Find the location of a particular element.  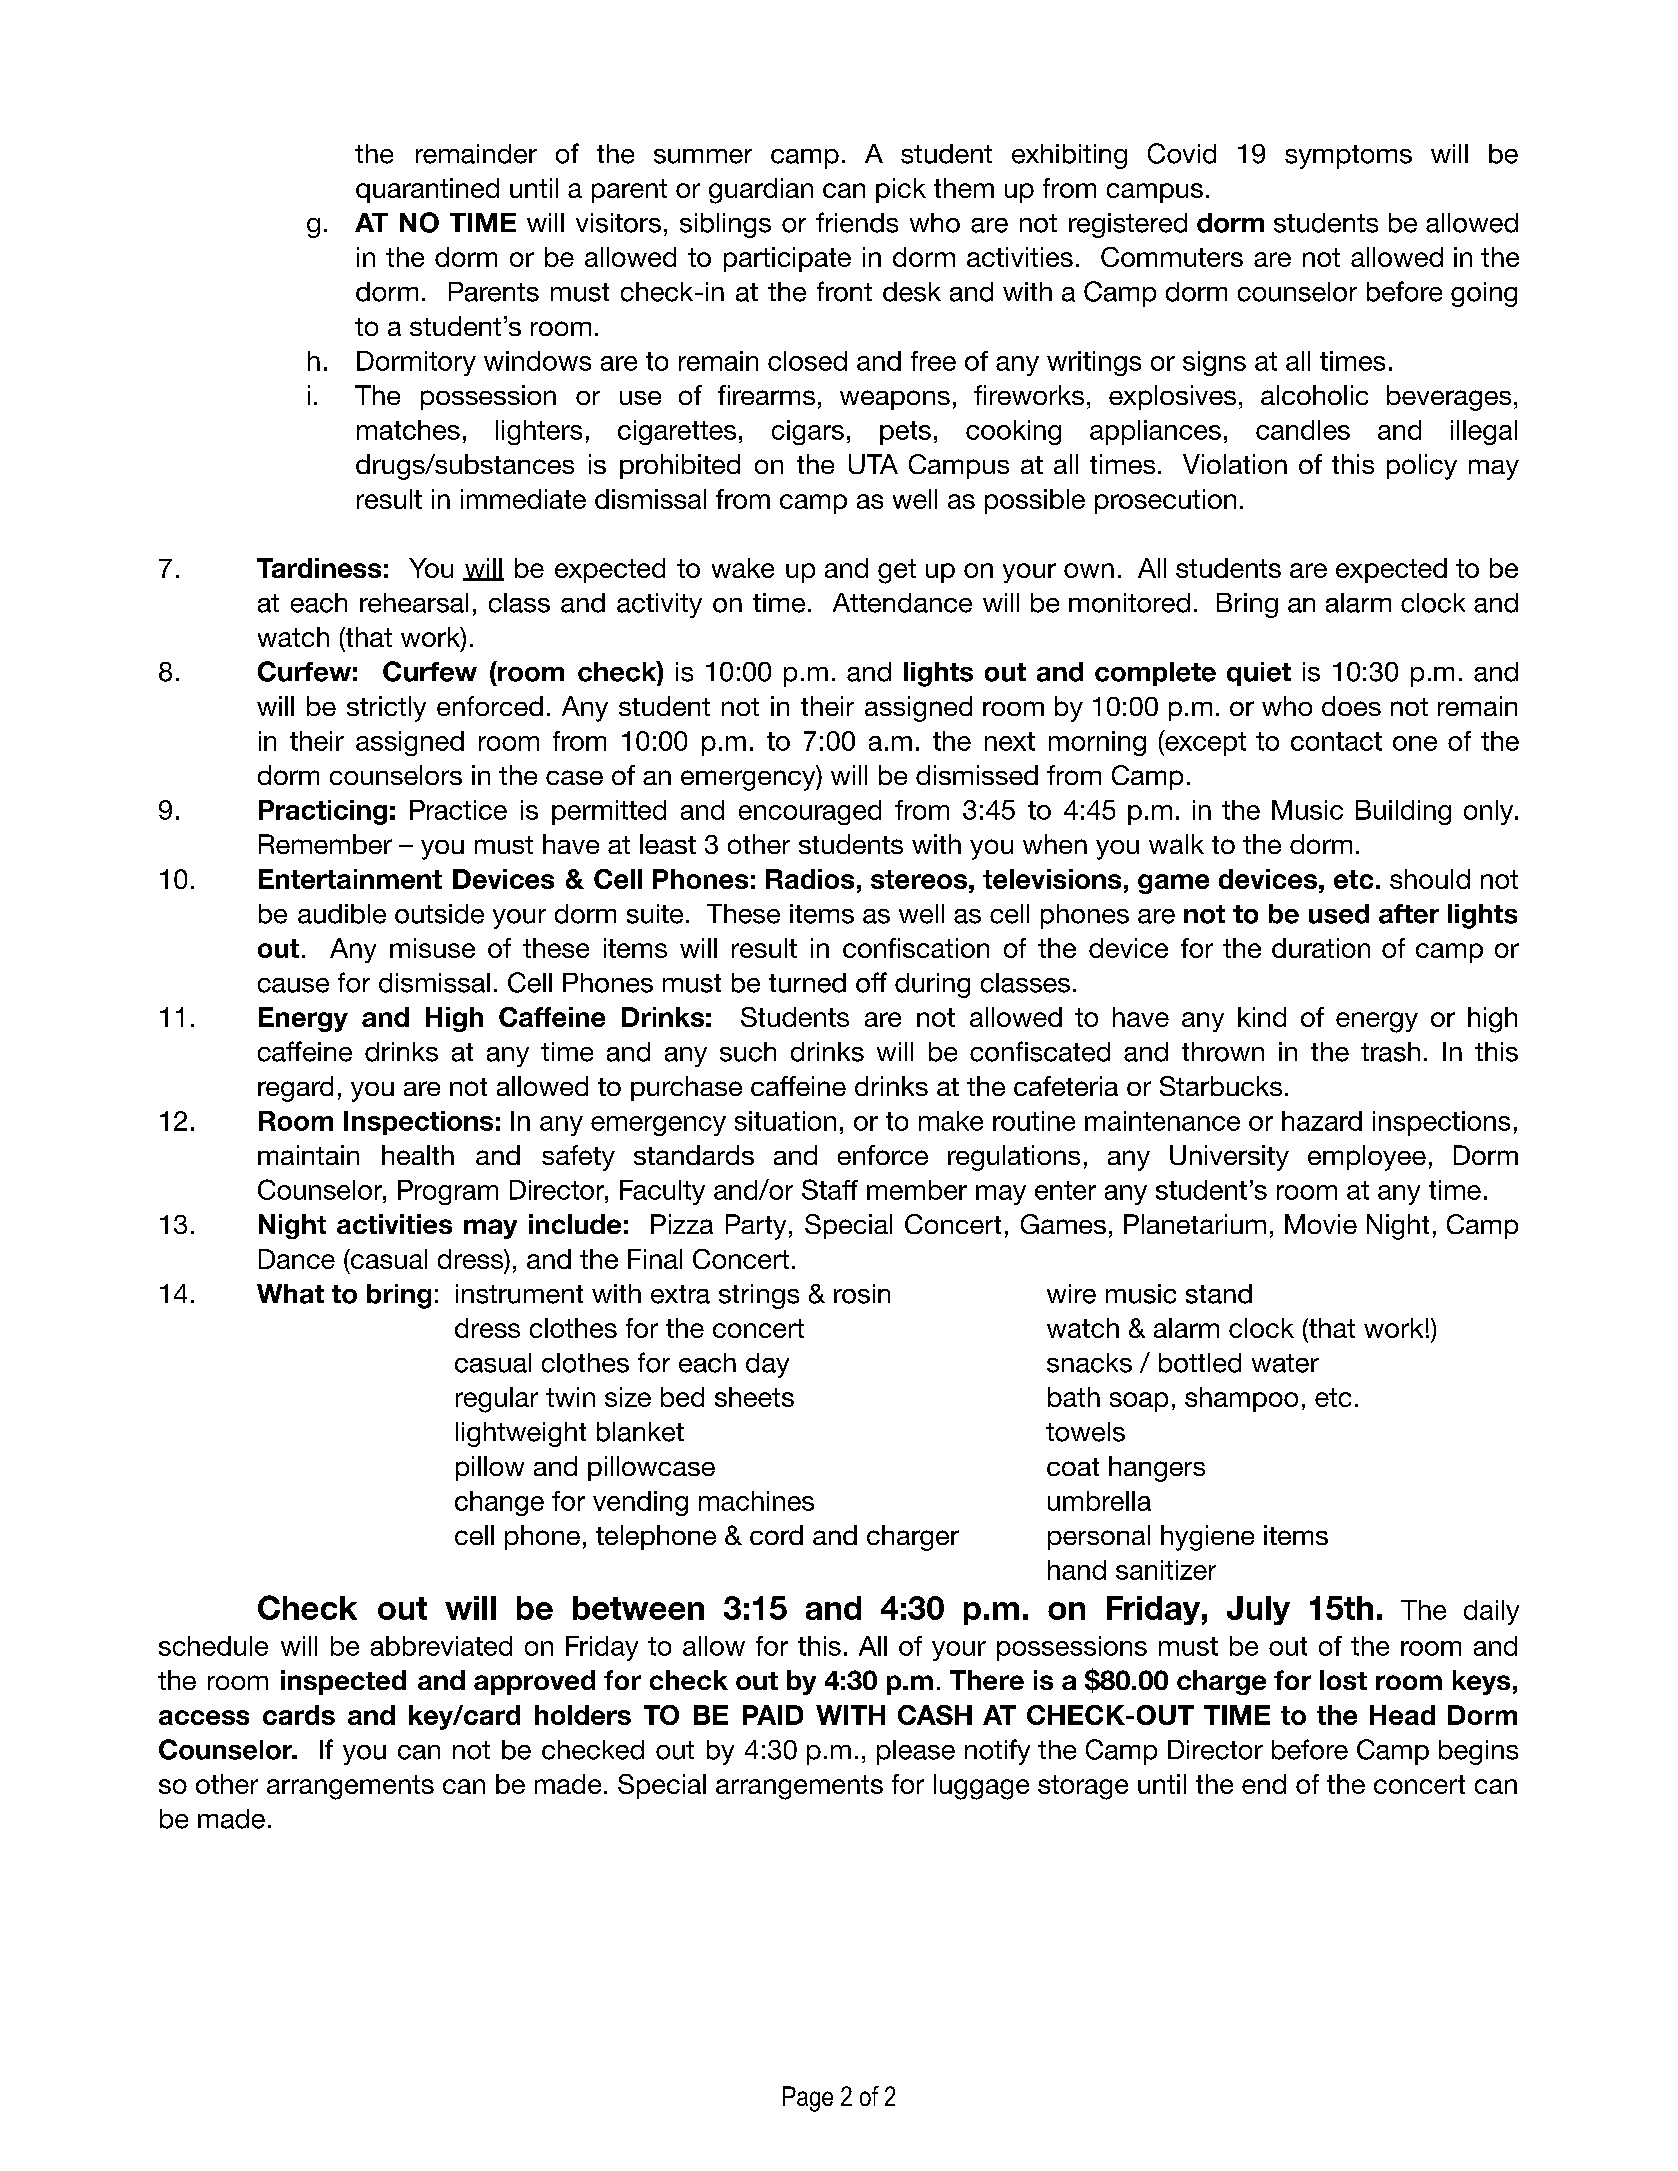

What is located at coordinates (290, 1294).
